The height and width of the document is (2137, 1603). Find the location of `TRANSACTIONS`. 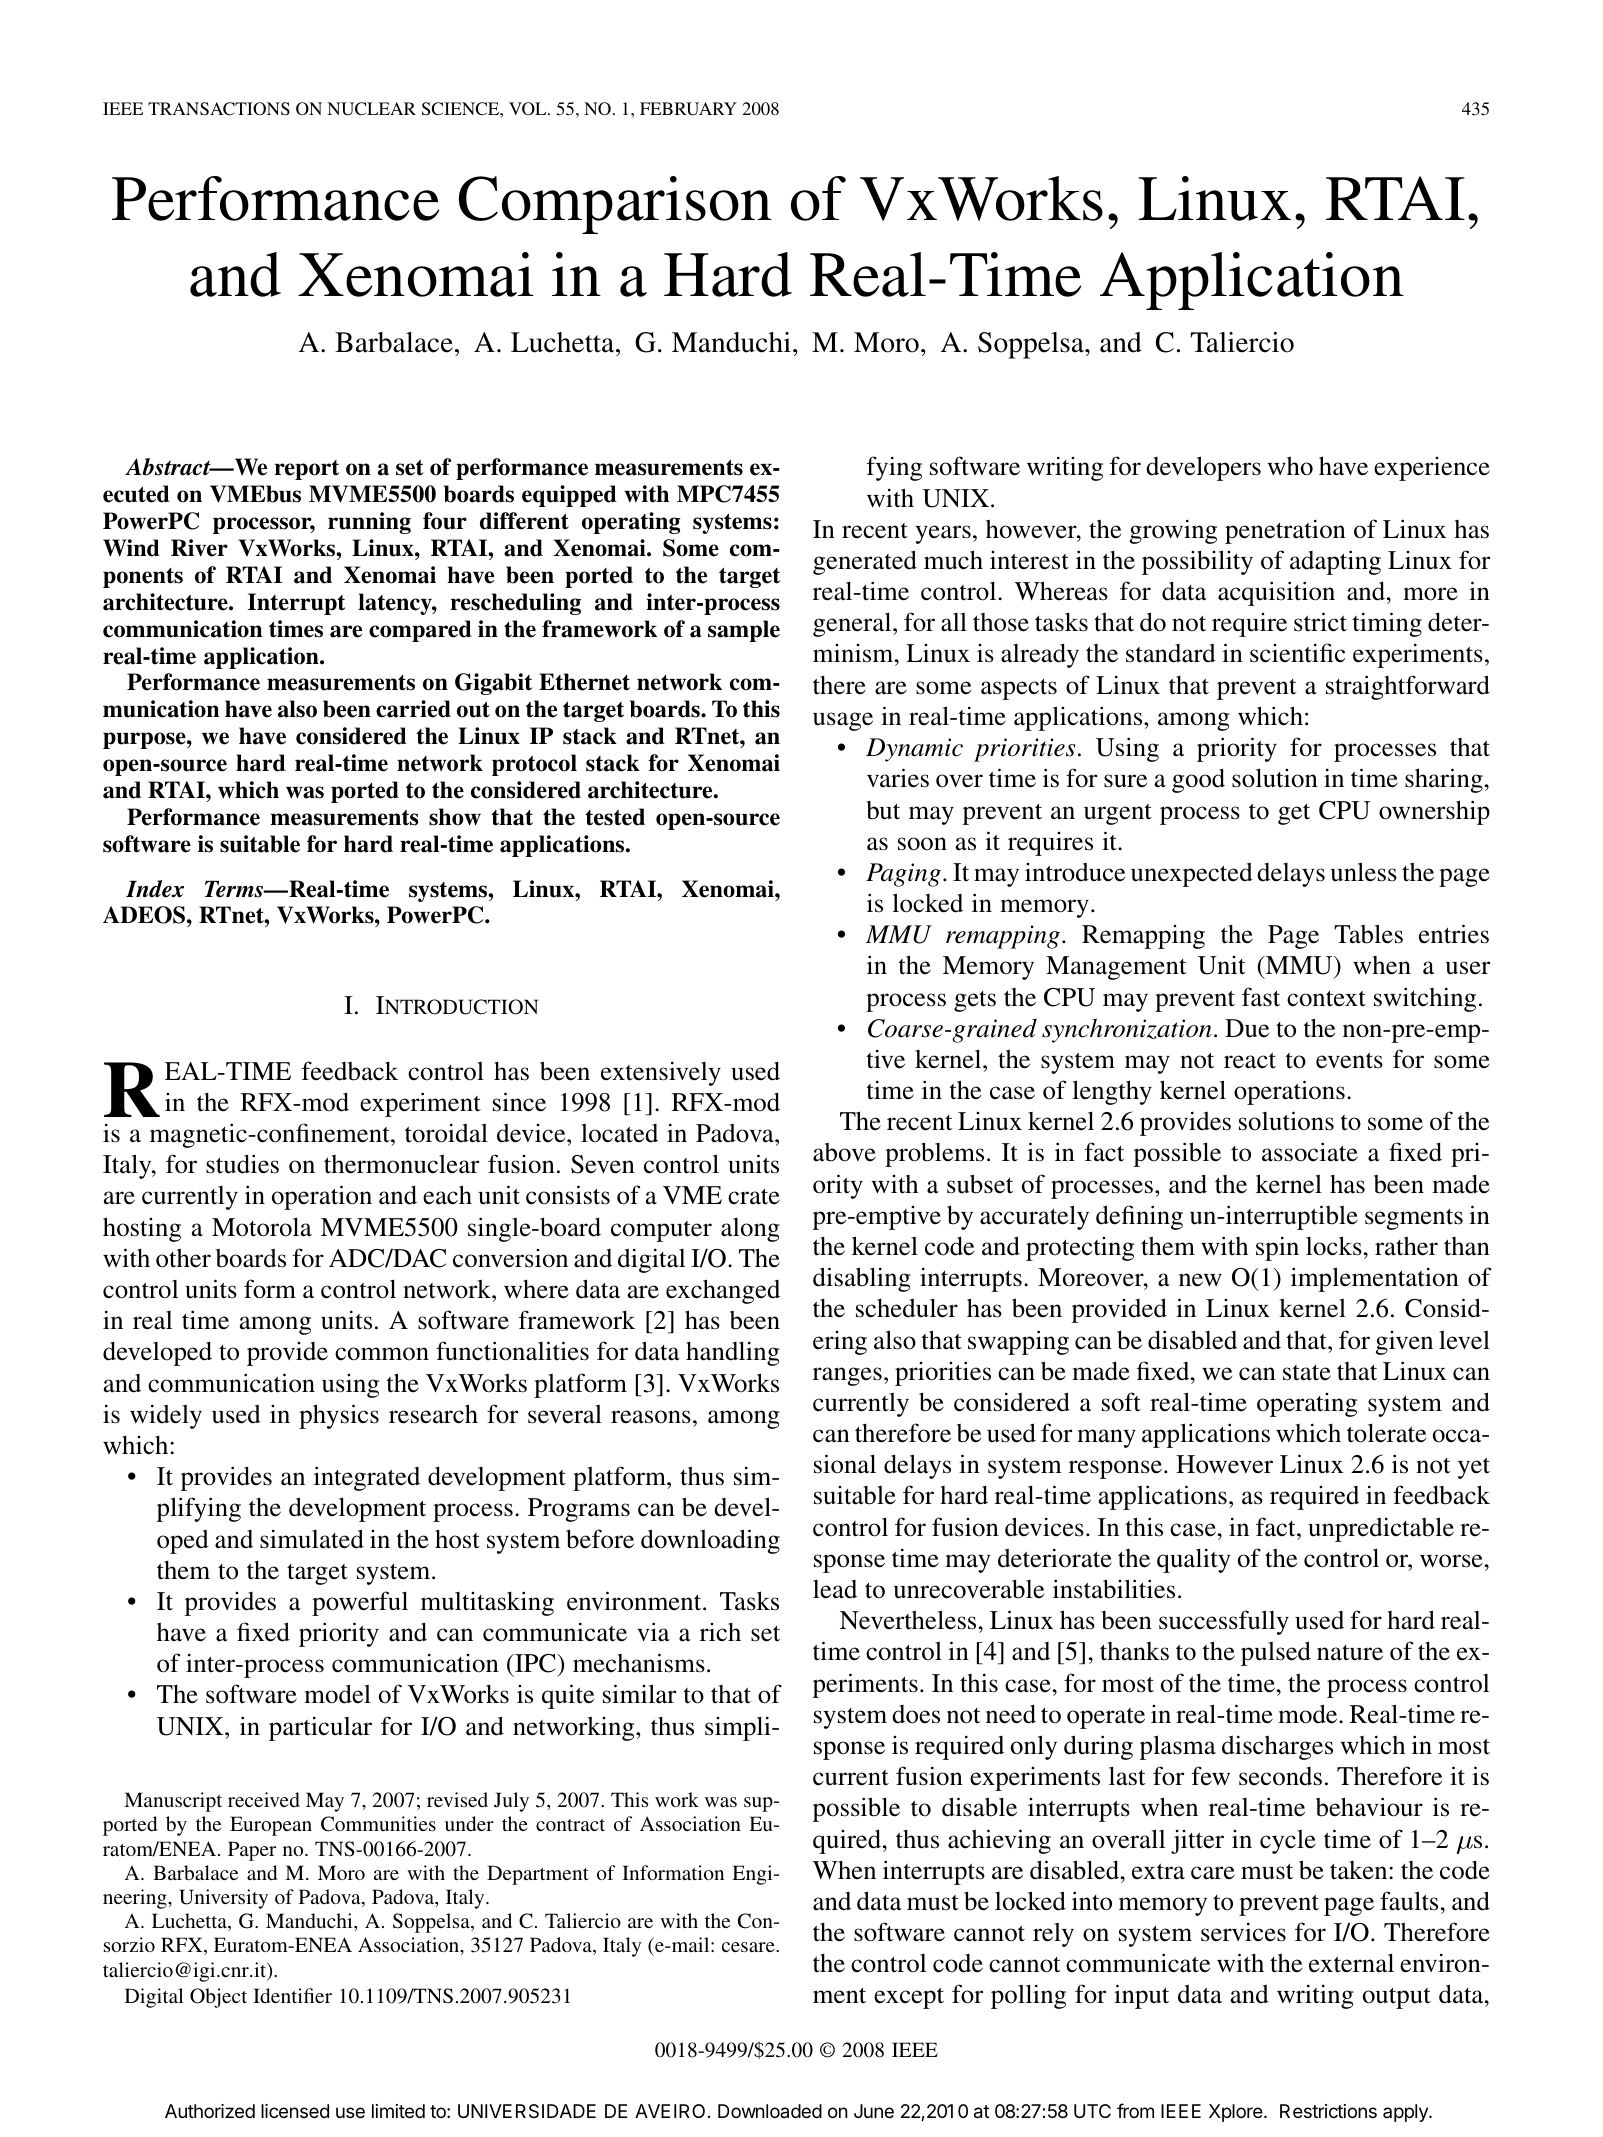

TRANSACTIONS is located at coordinates (219, 109).
